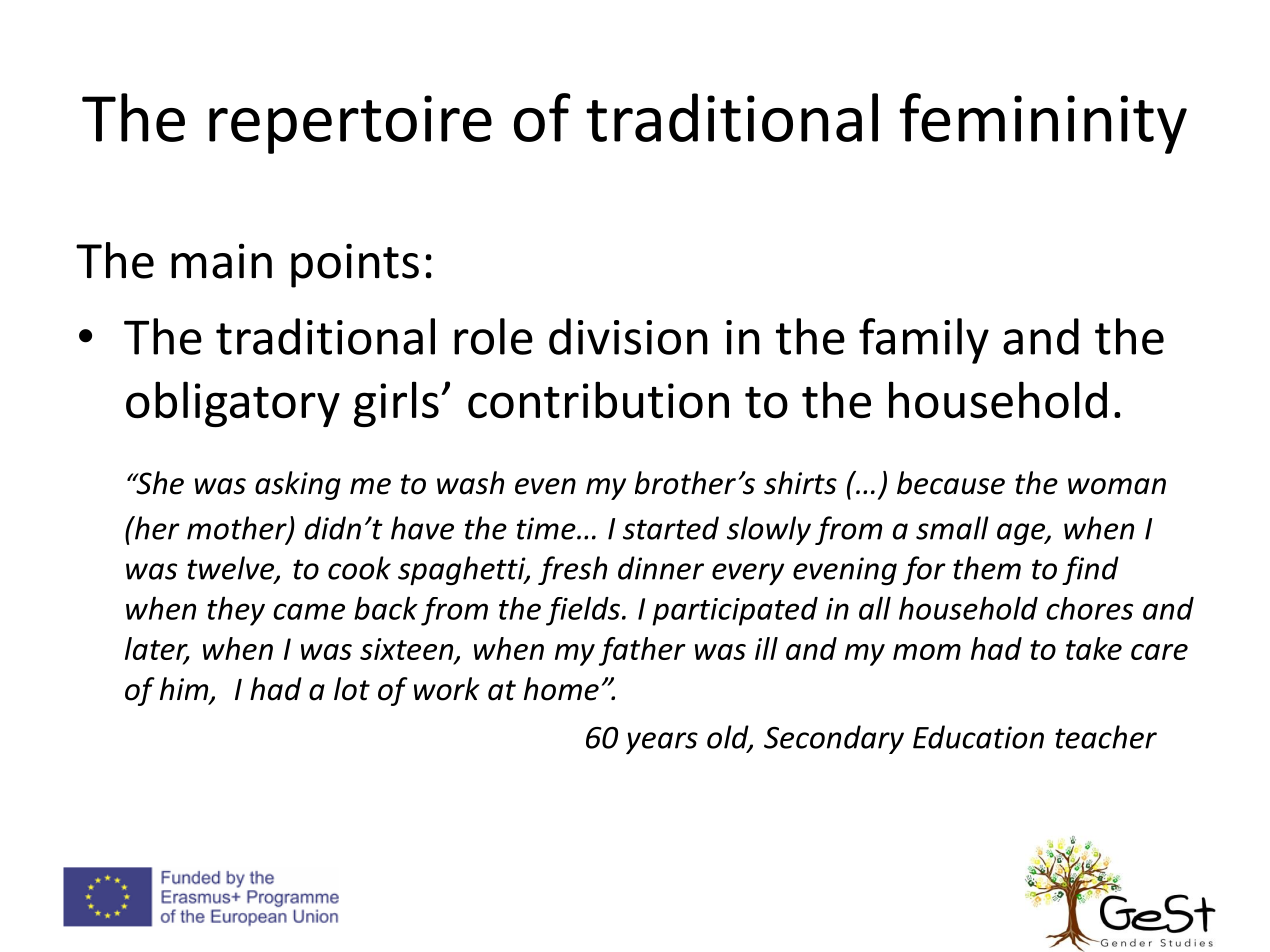 This screenshot has height=952, width=1270. What do you see at coordinates (662, 743) in the screenshot?
I see `years` at bounding box center [662, 743].
